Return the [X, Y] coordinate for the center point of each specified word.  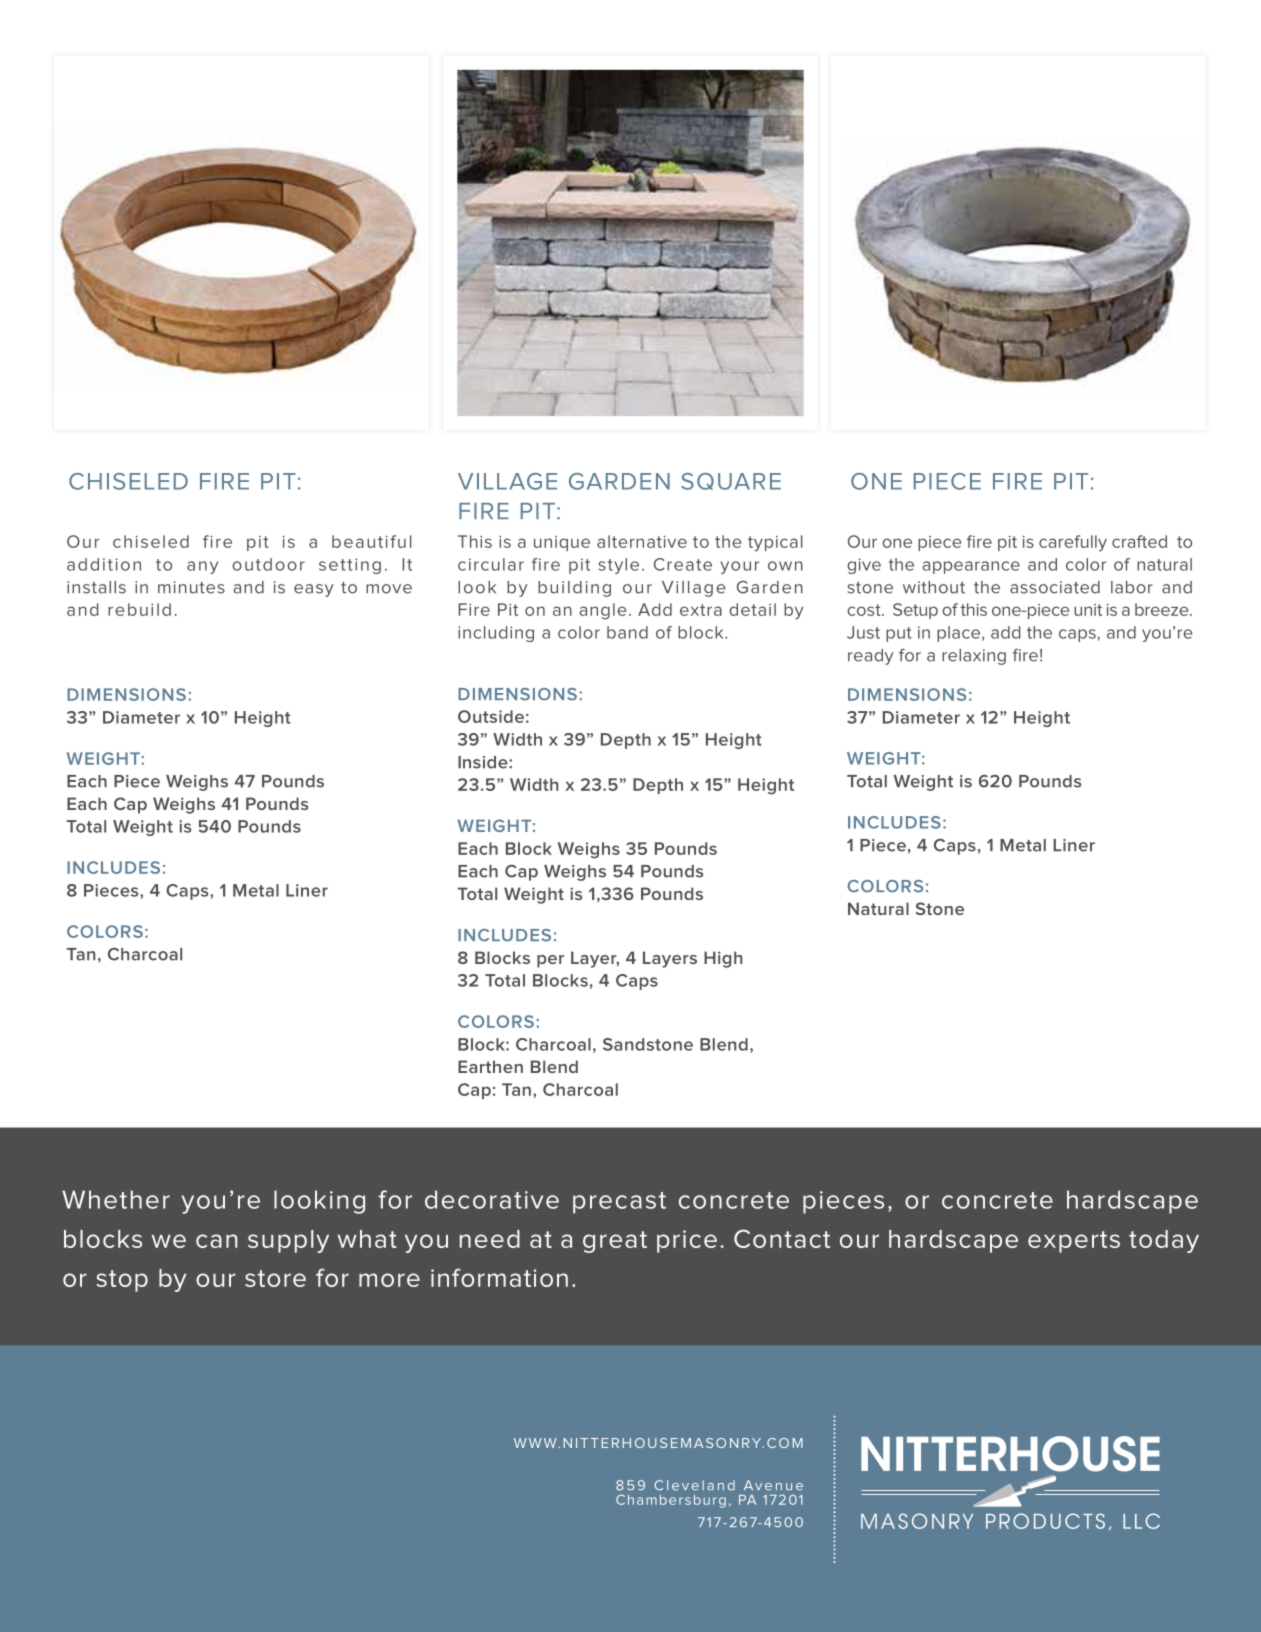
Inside [484, 762]
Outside [491, 716]
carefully [1073, 543]
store [275, 1278]
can [216, 1241]
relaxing [974, 657]
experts [1074, 1242]
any [202, 567]
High [723, 959]
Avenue [773, 1485]
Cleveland [694, 1485]
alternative [642, 541]
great [615, 1242]
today [1164, 1241]
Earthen [490, 1066]
